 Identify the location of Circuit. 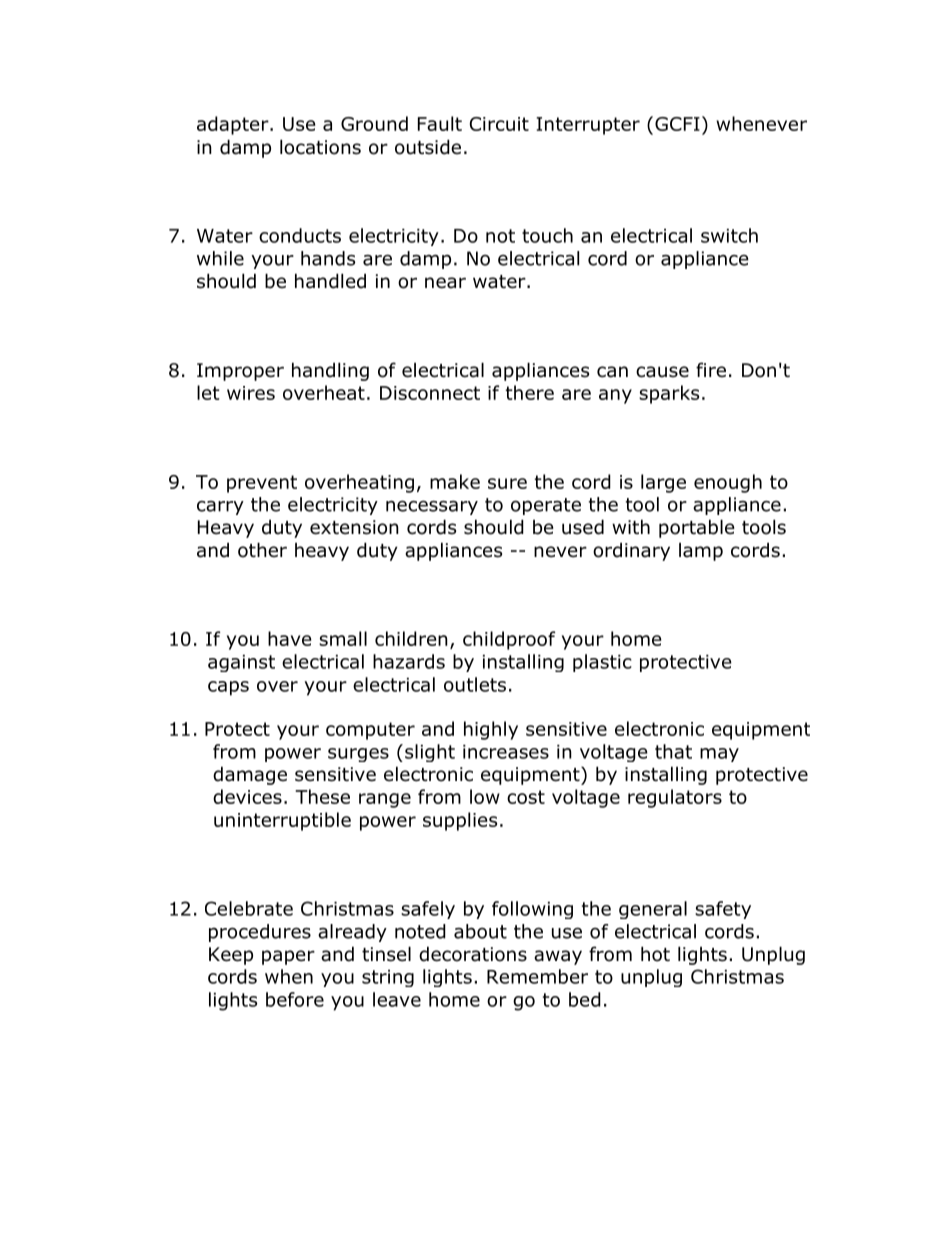
(499, 124).
